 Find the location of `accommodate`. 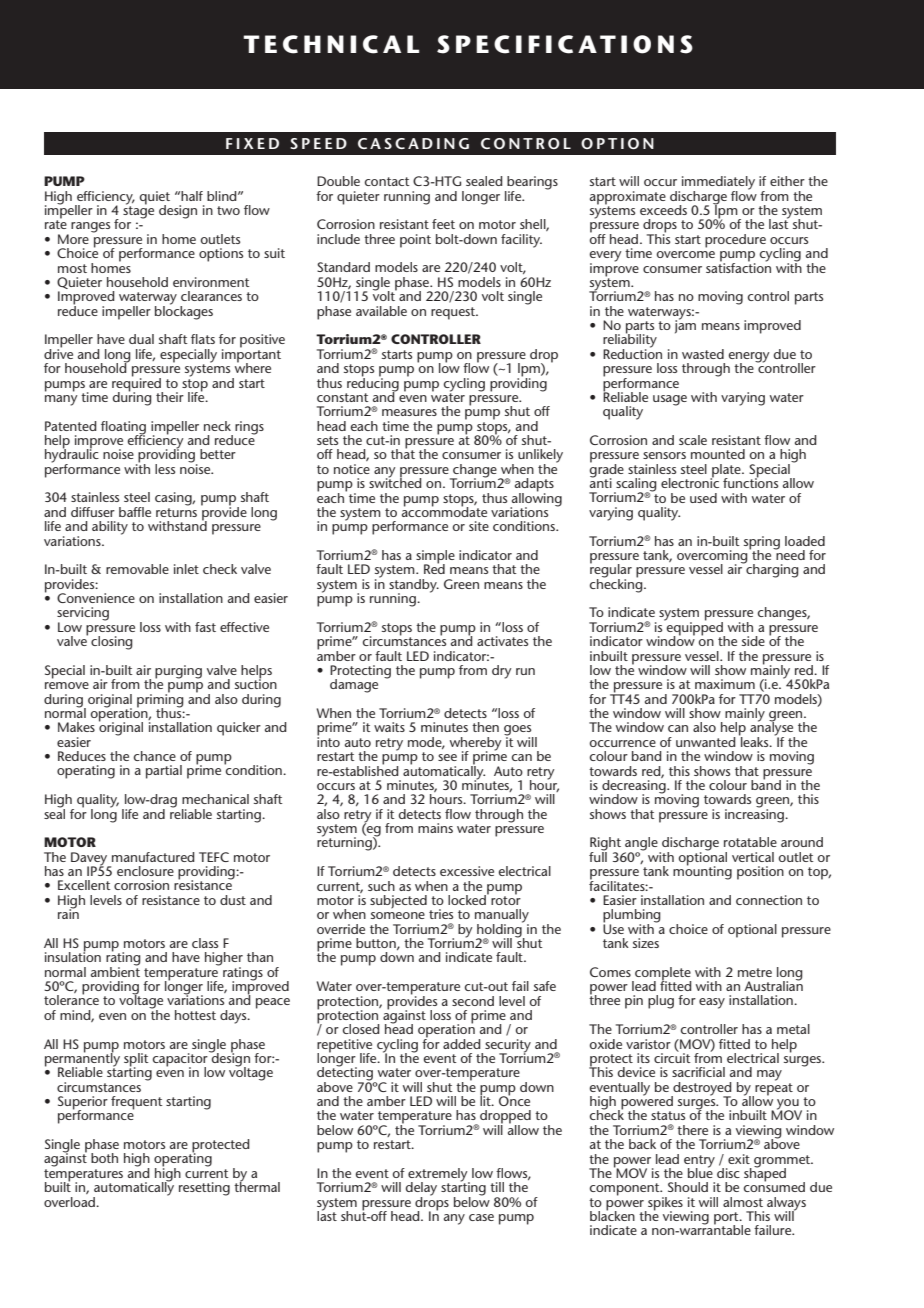

accommodate is located at coordinates (444, 510).
